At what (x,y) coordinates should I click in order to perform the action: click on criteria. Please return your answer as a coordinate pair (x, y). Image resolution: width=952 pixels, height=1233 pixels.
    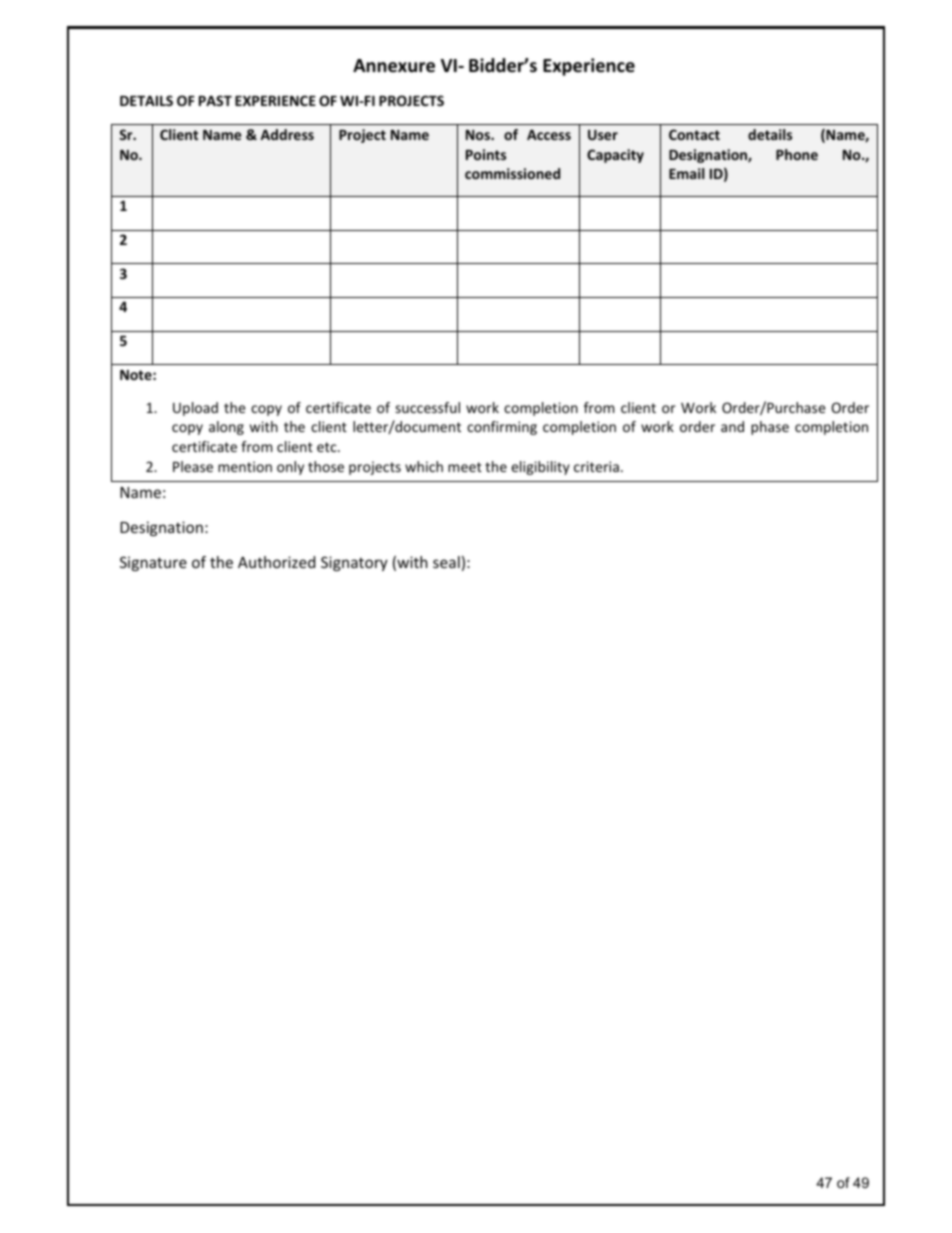
    Looking at the image, I should click on (596, 466).
